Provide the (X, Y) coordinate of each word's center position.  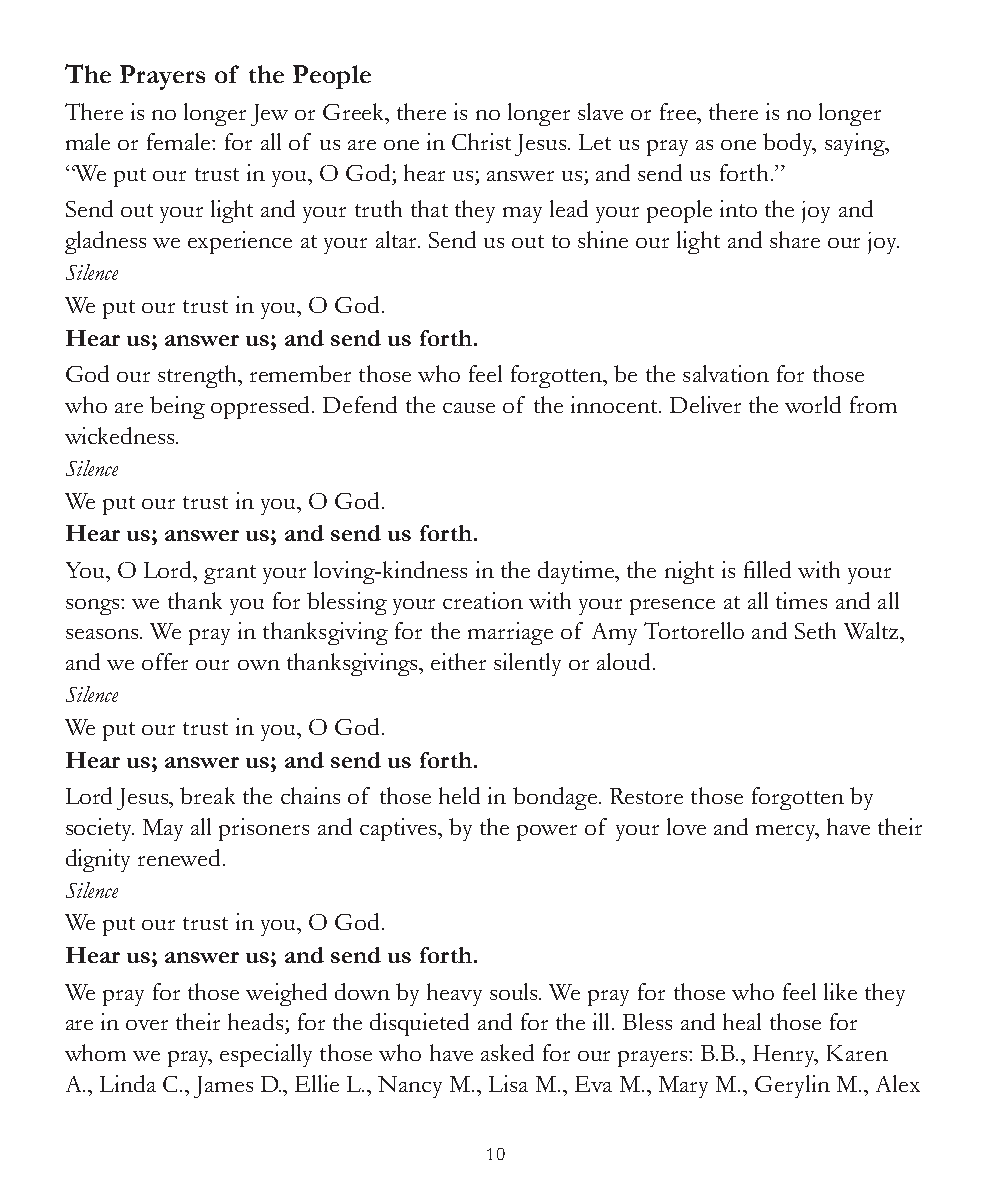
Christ (481, 141)
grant (230, 574)
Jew (269, 115)
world (813, 404)
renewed (181, 857)
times (801, 600)
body (789, 144)
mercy (787, 833)
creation (483, 600)
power (547, 833)
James (223, 1087)
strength (199, 376)
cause (469, 408)
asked (507, 1052)
